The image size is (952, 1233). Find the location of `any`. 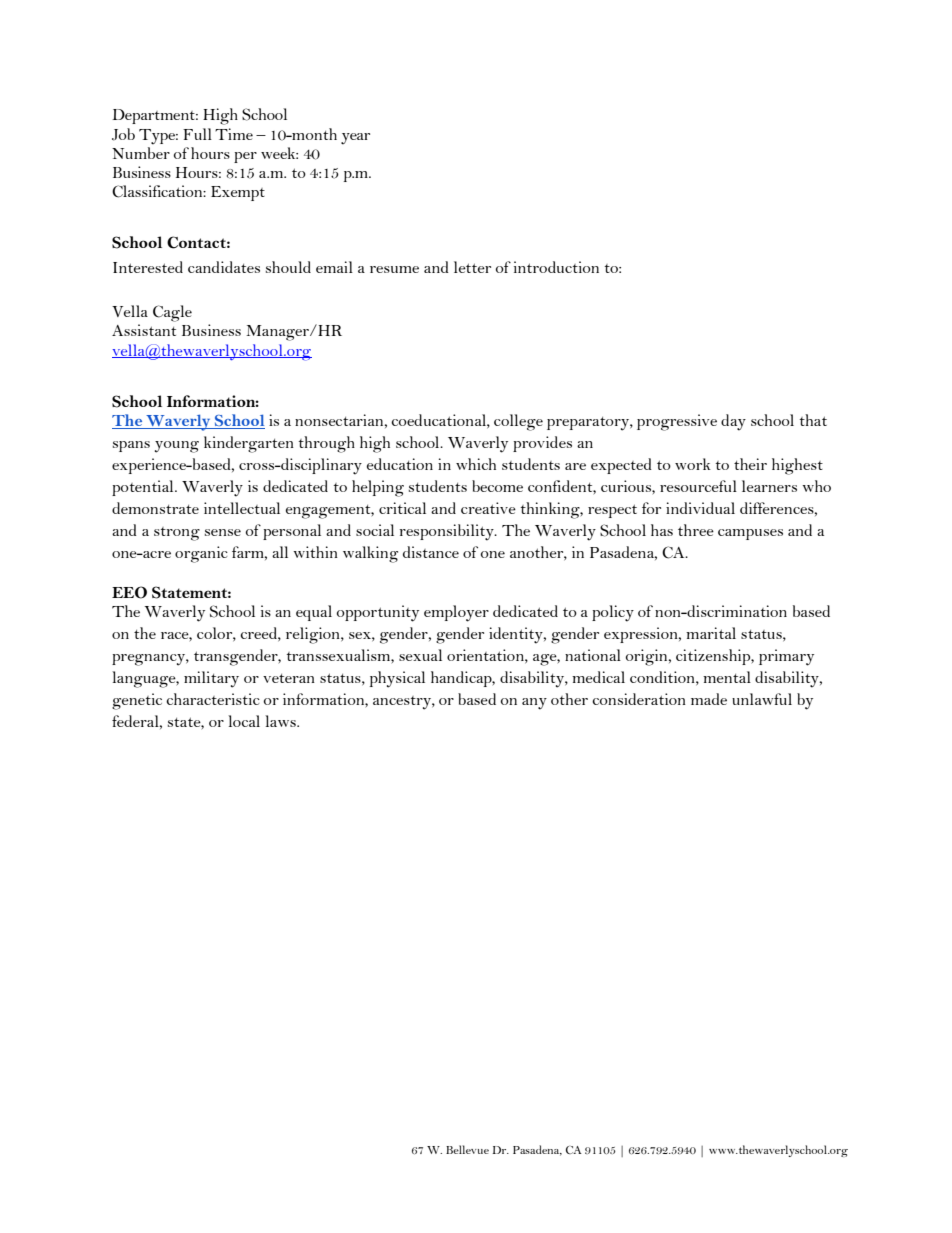

any is located at coordinates (534, 704).
